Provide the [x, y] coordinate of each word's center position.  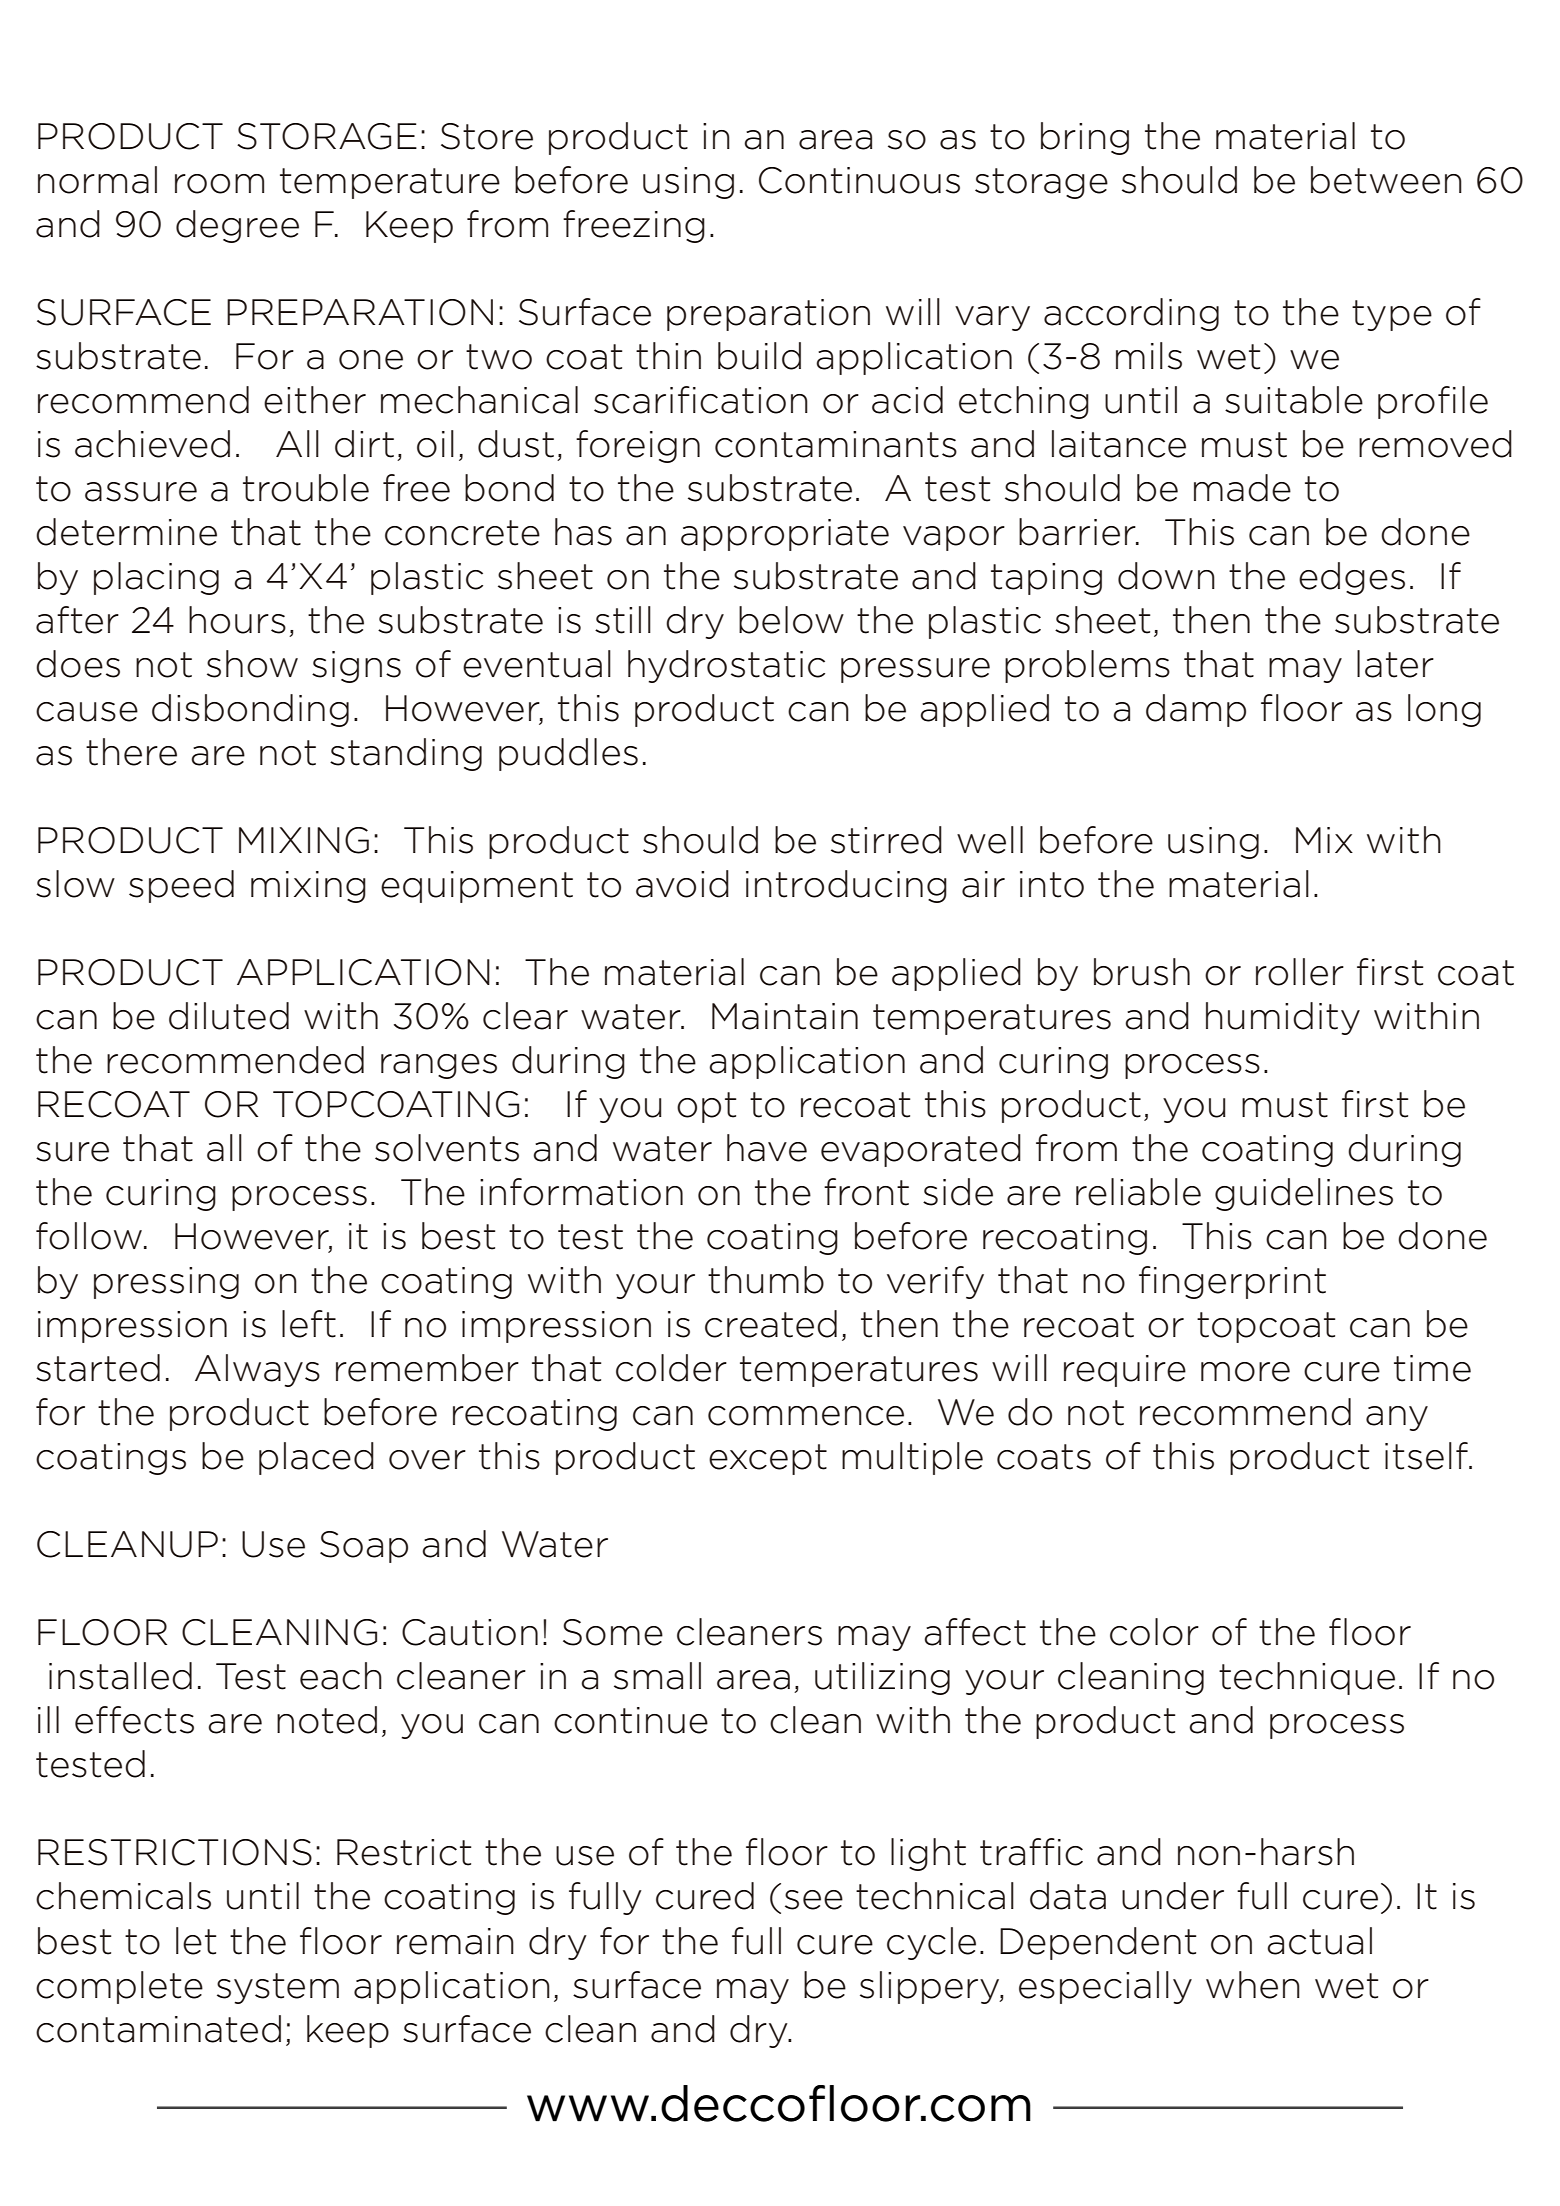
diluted [229, 1016]
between [1386, 180]
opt [706, 1107]
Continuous [859, 180]
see [814, 1900]
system [278, 1988]
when [1253, 1985]
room [219, 184]
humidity [1283, 1018]
